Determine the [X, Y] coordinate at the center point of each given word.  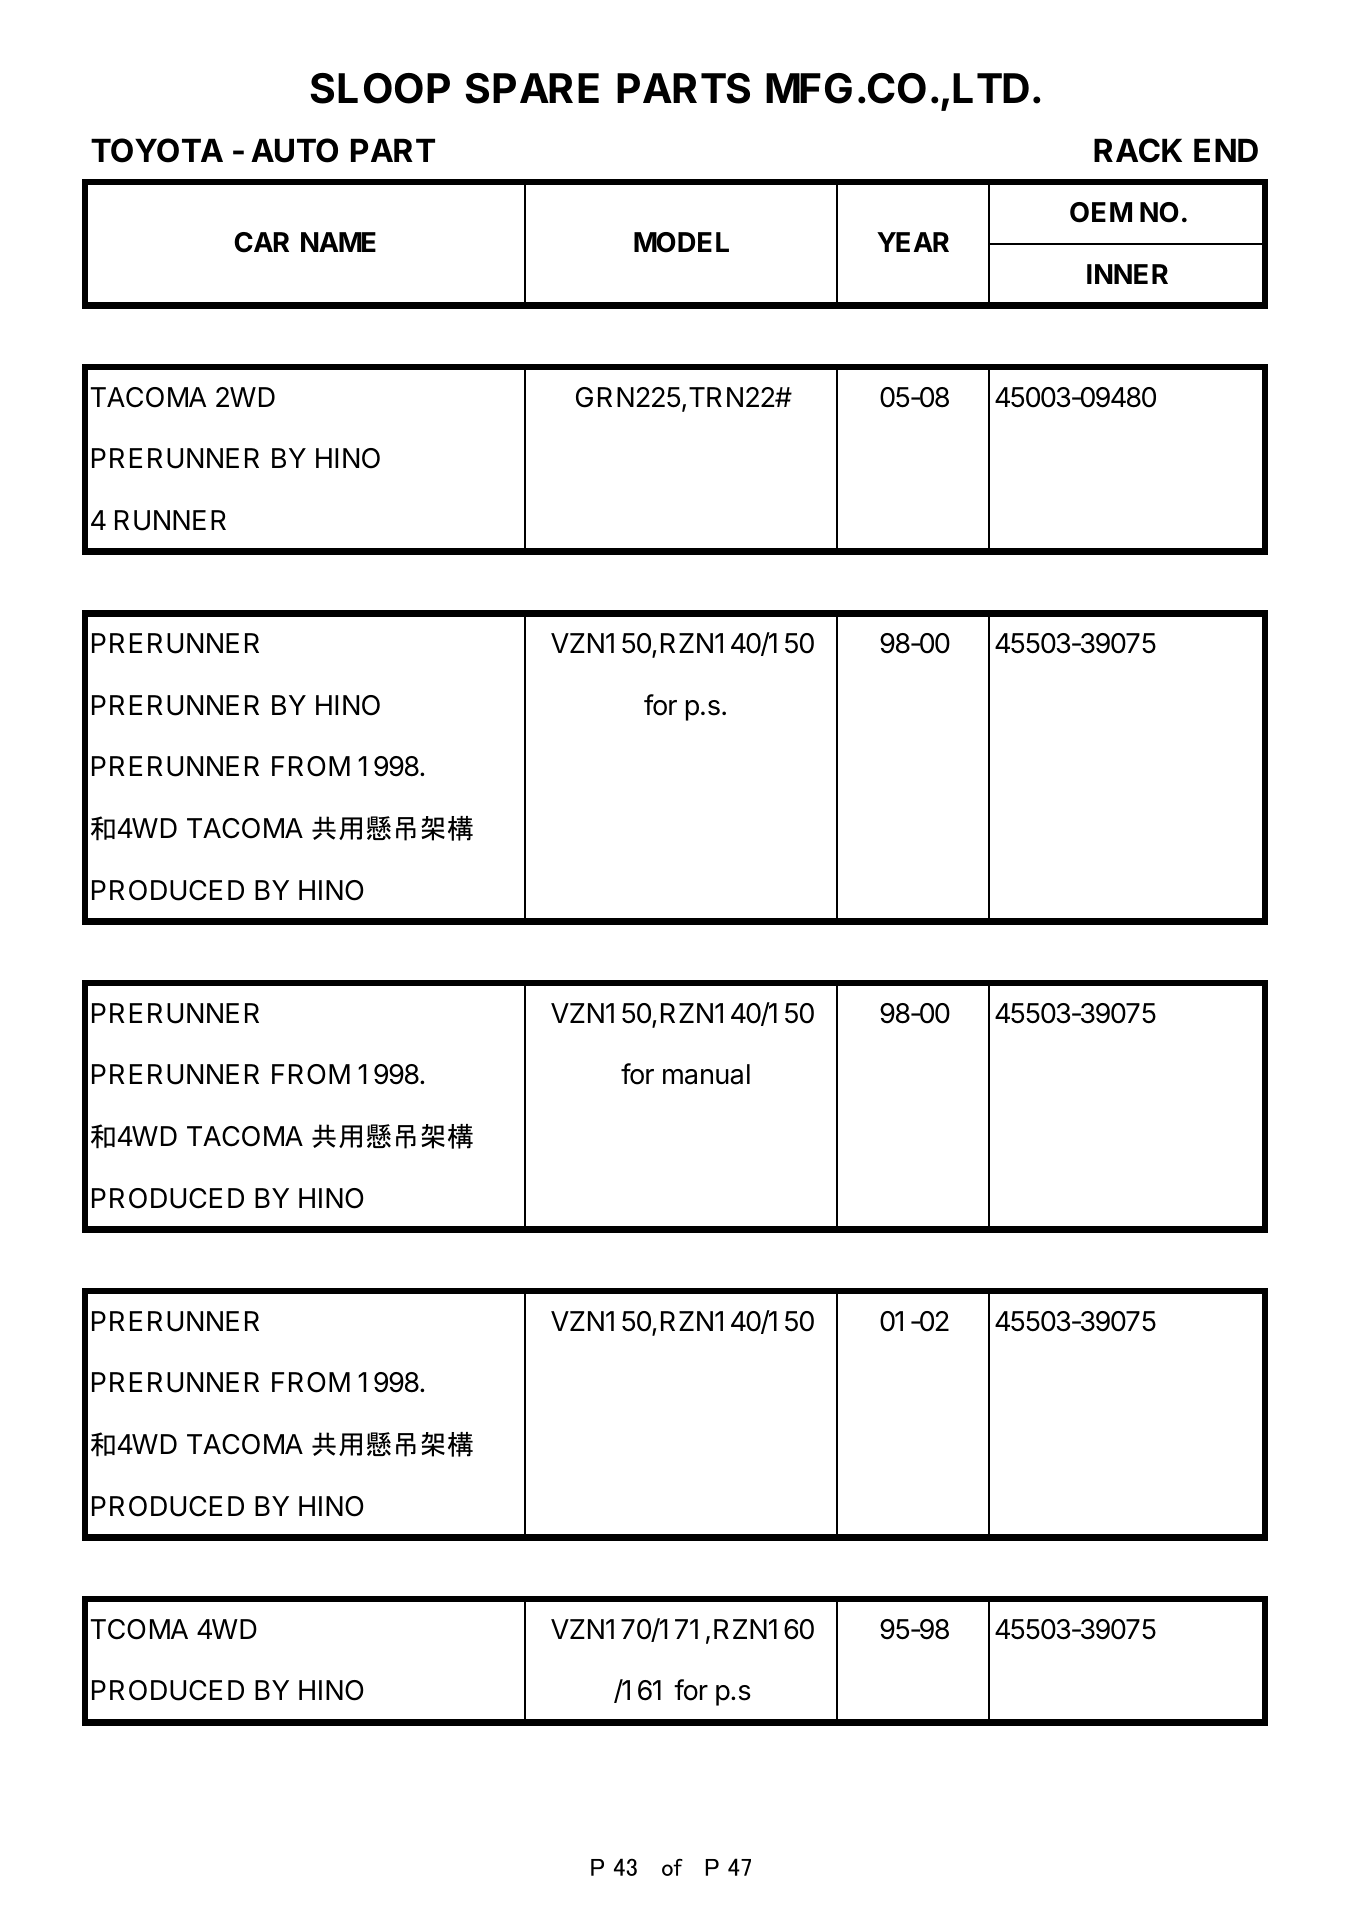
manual [706, 1074]
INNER [1127, 274]
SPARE [532, 88]
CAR [261, 242]
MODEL [681, 242]
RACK [1138, 150]
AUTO [294, 150]
